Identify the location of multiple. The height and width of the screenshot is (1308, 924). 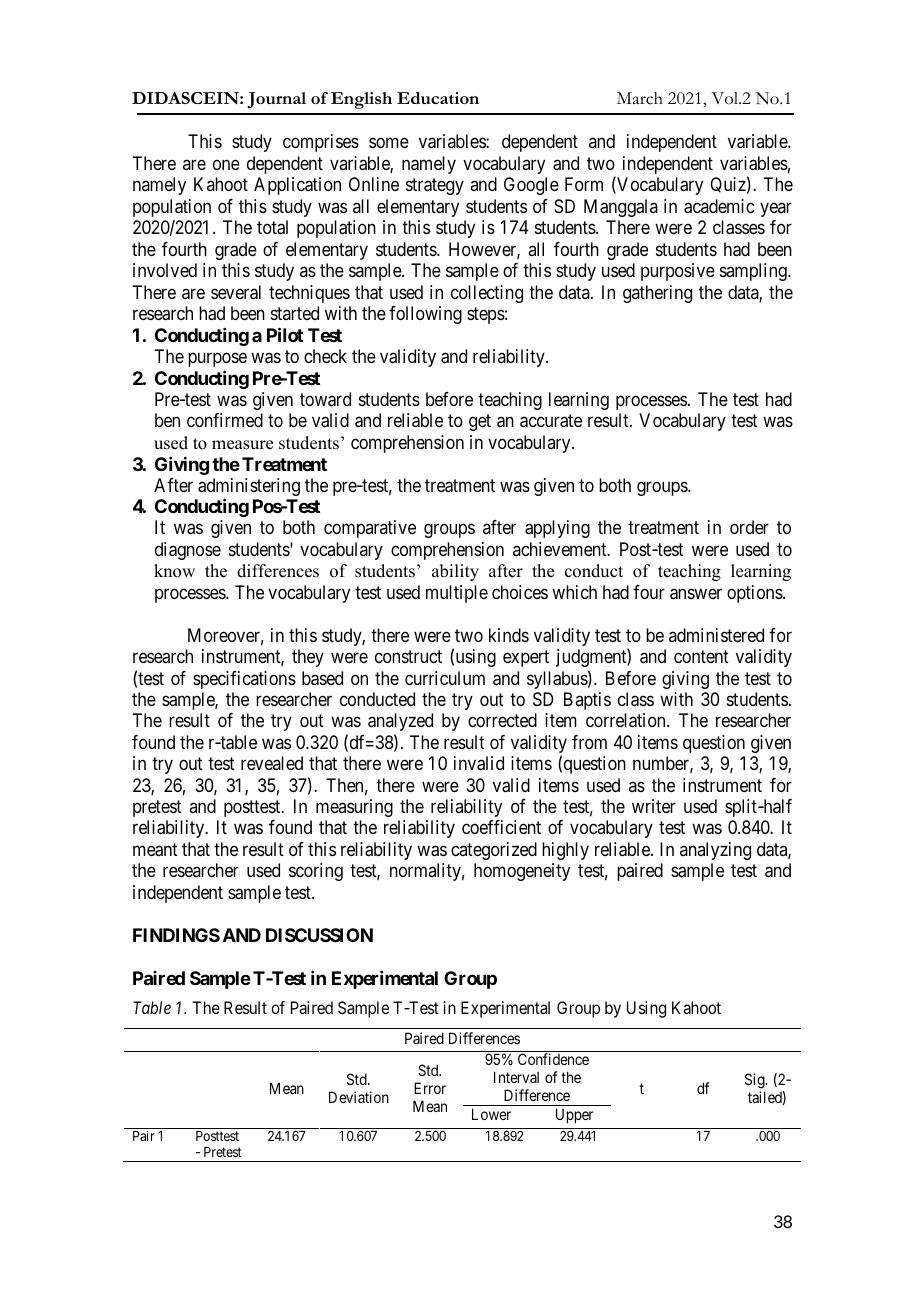
(457, 594).
